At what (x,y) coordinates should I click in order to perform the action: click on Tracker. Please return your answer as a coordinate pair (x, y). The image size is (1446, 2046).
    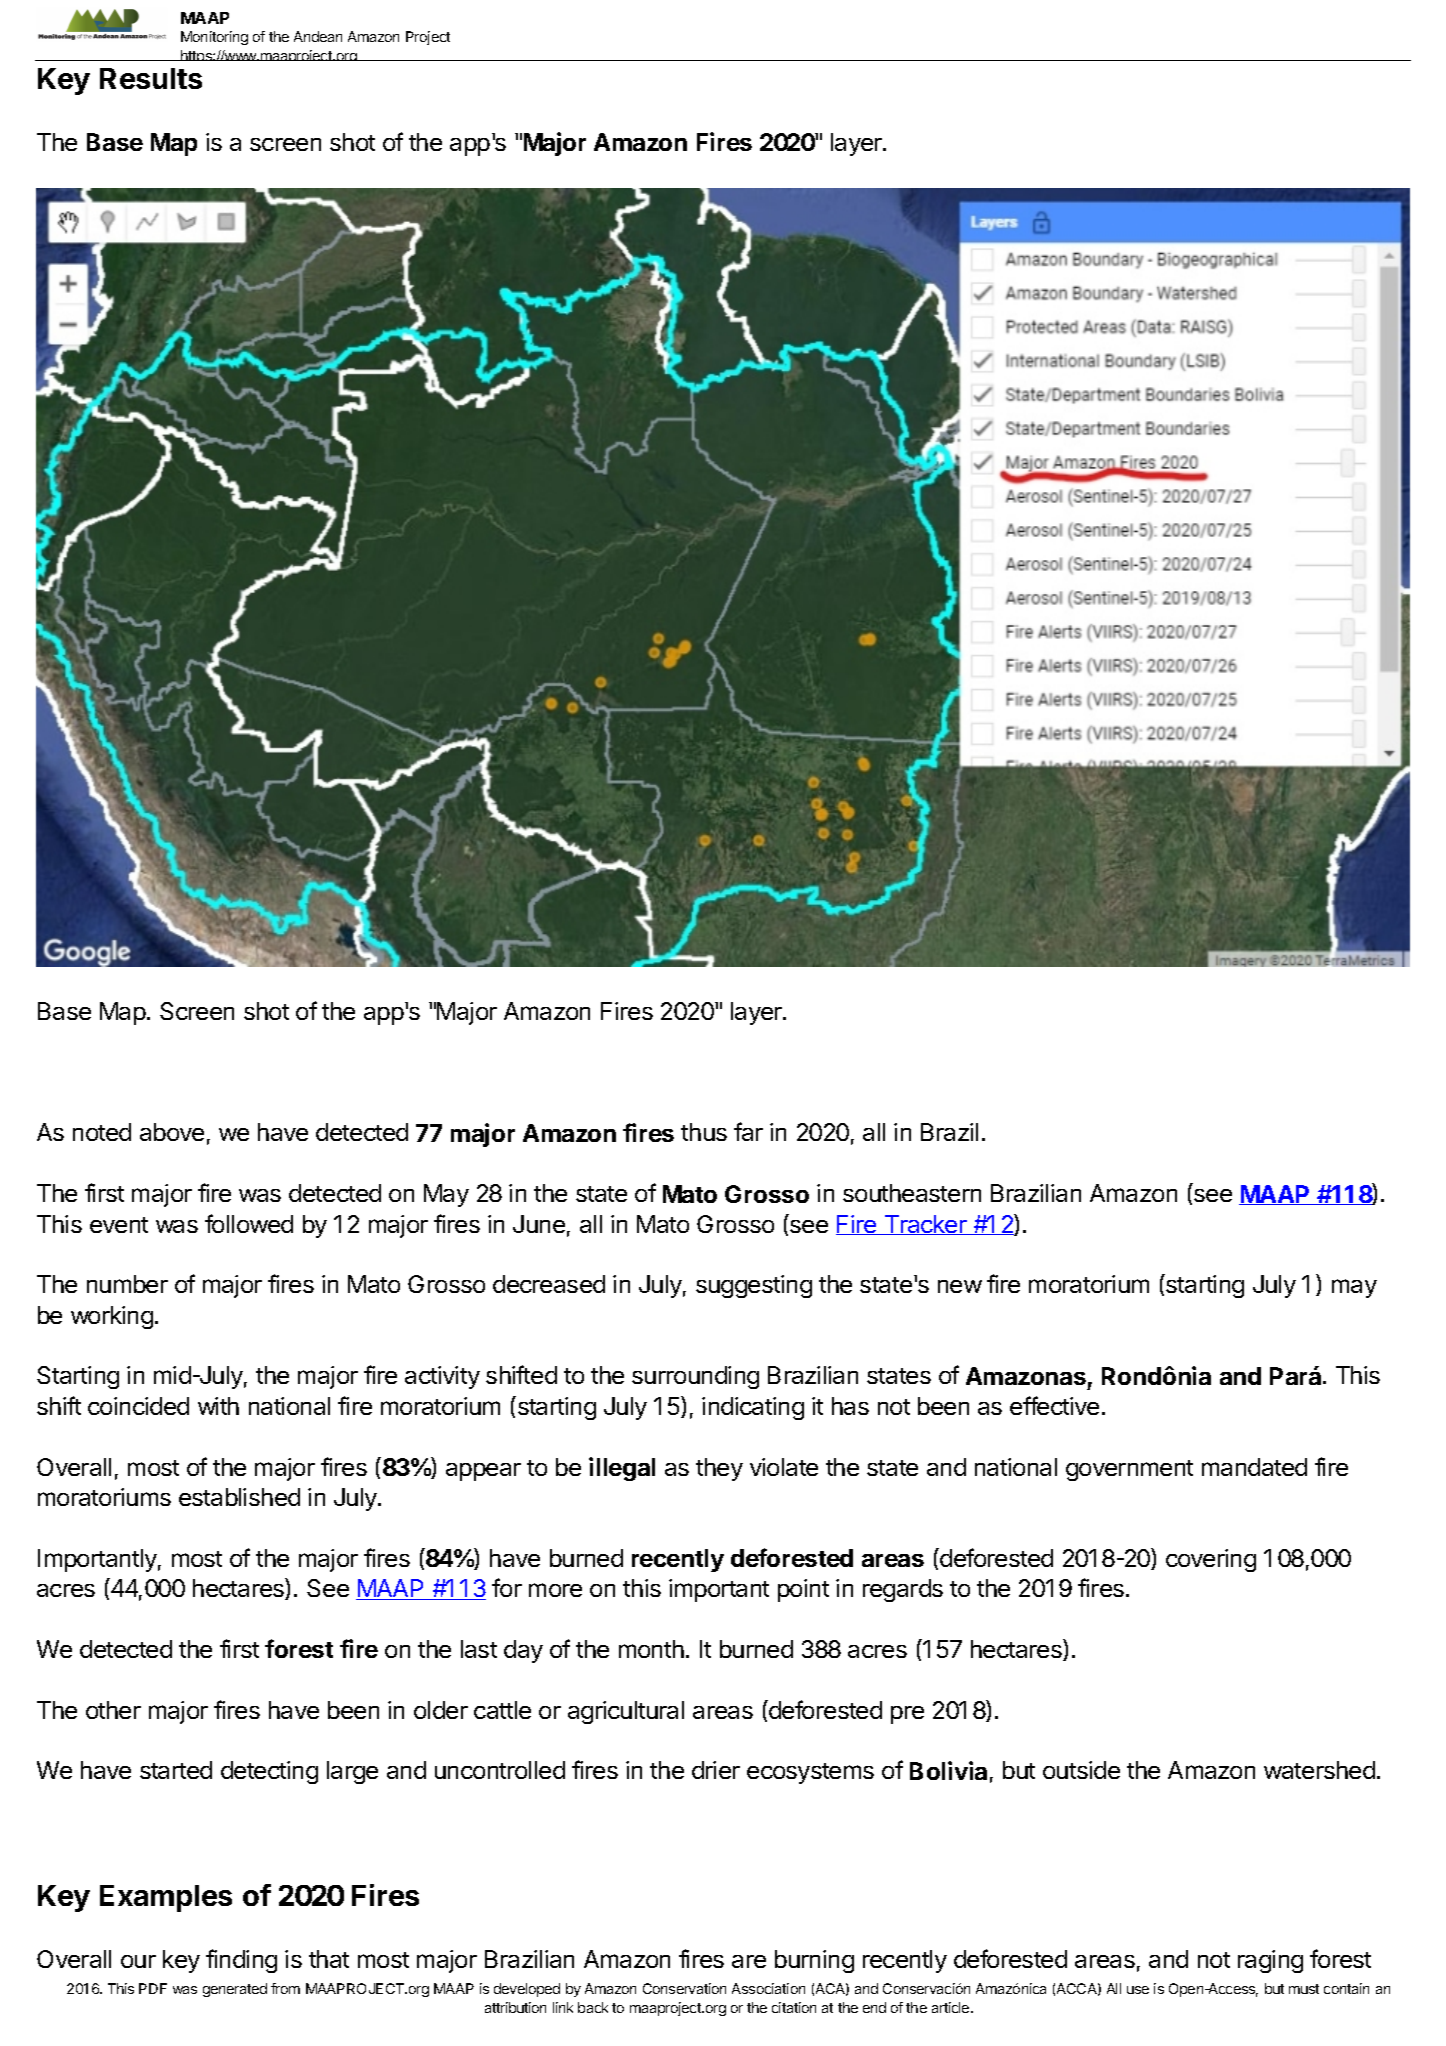
    Looking at the image, I should click on (925, 1225).
